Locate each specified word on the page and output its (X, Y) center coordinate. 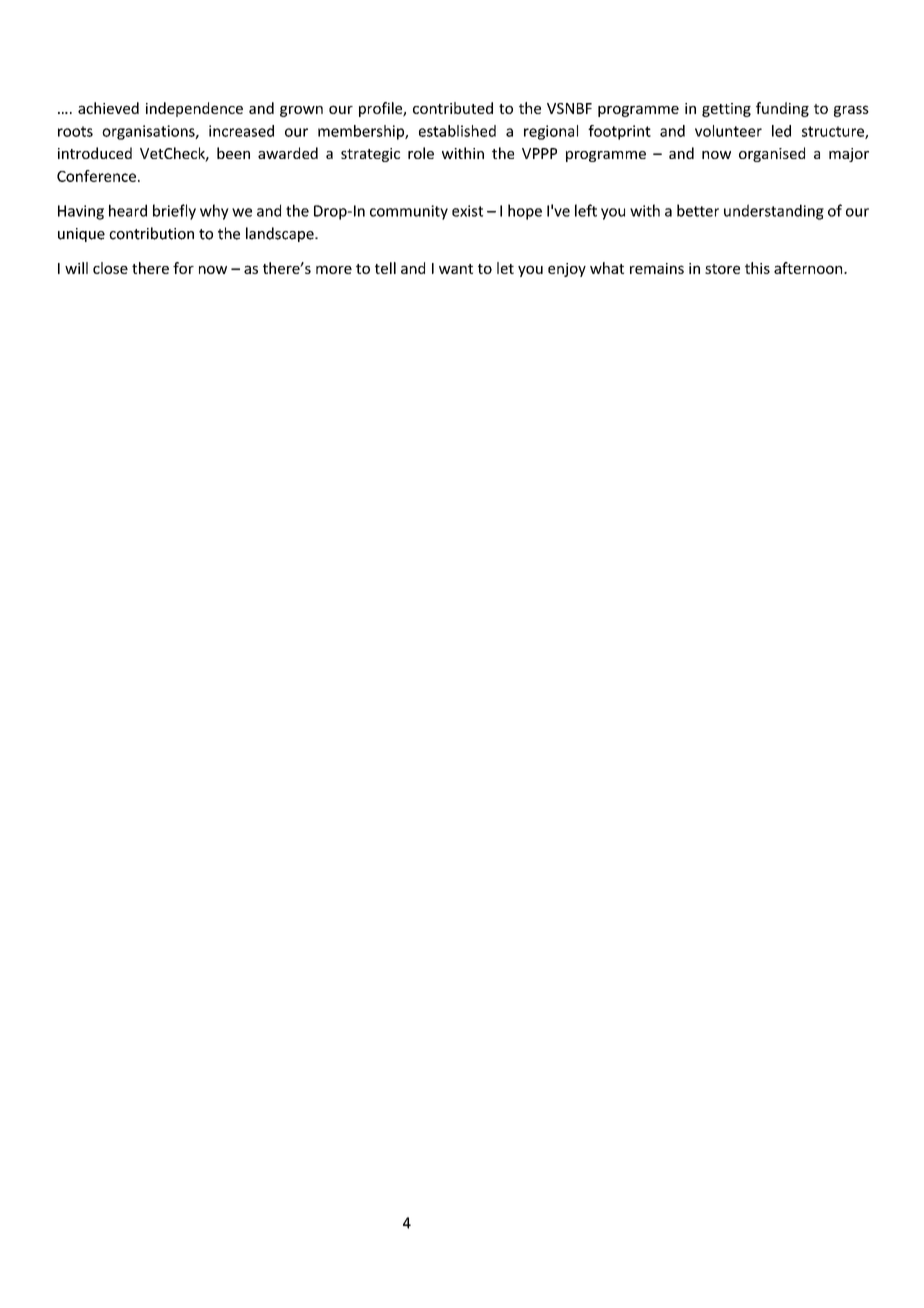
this (757, 268)
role (421, 153)
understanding (774, 212)
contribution (151, 233)
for (183, 268)
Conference (96, 176)
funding (782, 109)
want (456, 269)
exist (467, 211)
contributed (453, 108)
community (409, 212)
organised (772, 154)
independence (194, 109)
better (698, 210)
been (233, 153)
